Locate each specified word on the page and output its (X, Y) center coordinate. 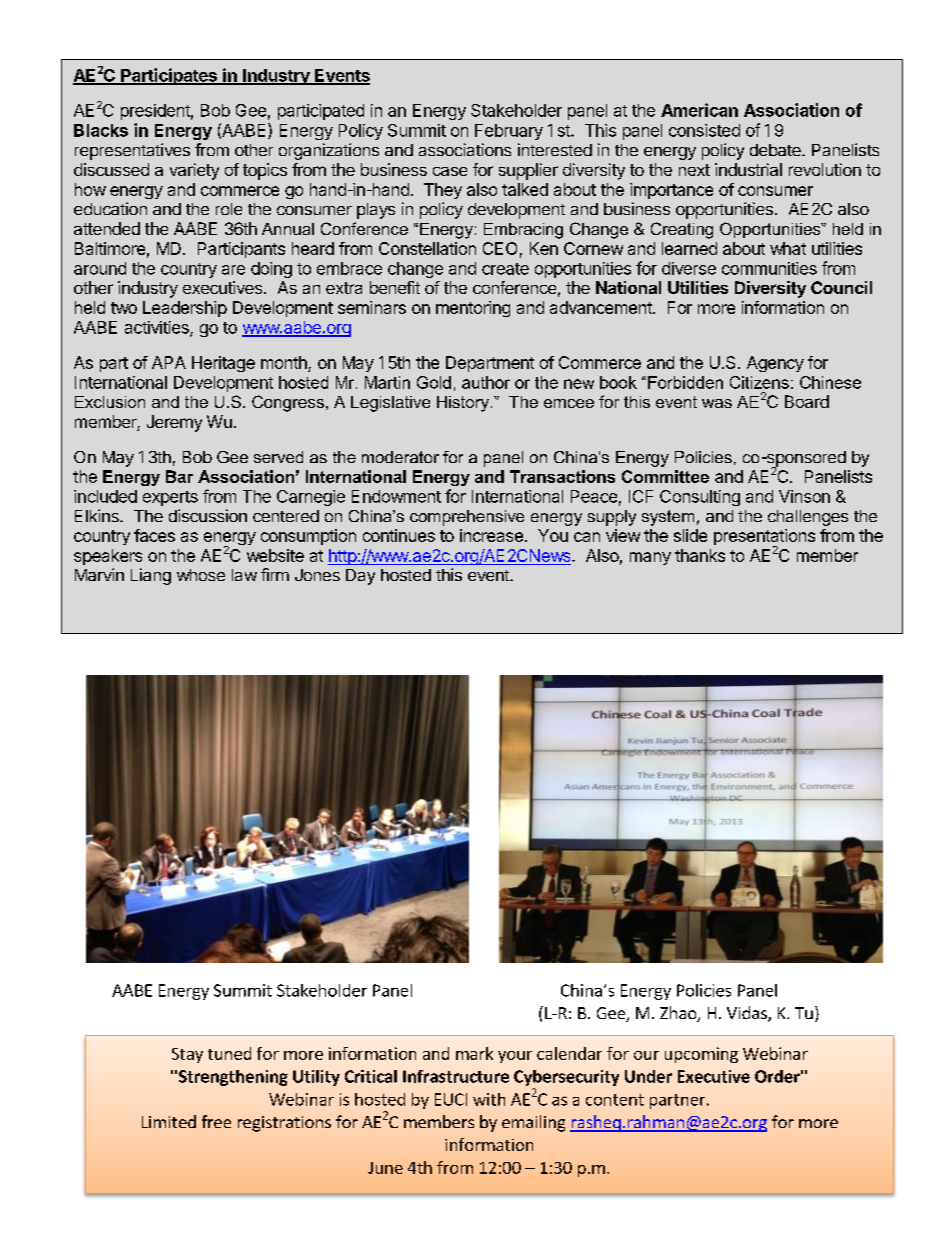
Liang (151, 576)
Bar (179, 476)
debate (776, 150)
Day (360, 577)
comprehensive (467, 518)
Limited (169, 1121)
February (509, 132)
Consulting (700, 498)
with (489, 1099)
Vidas (748, 1014)
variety (194, 171)
